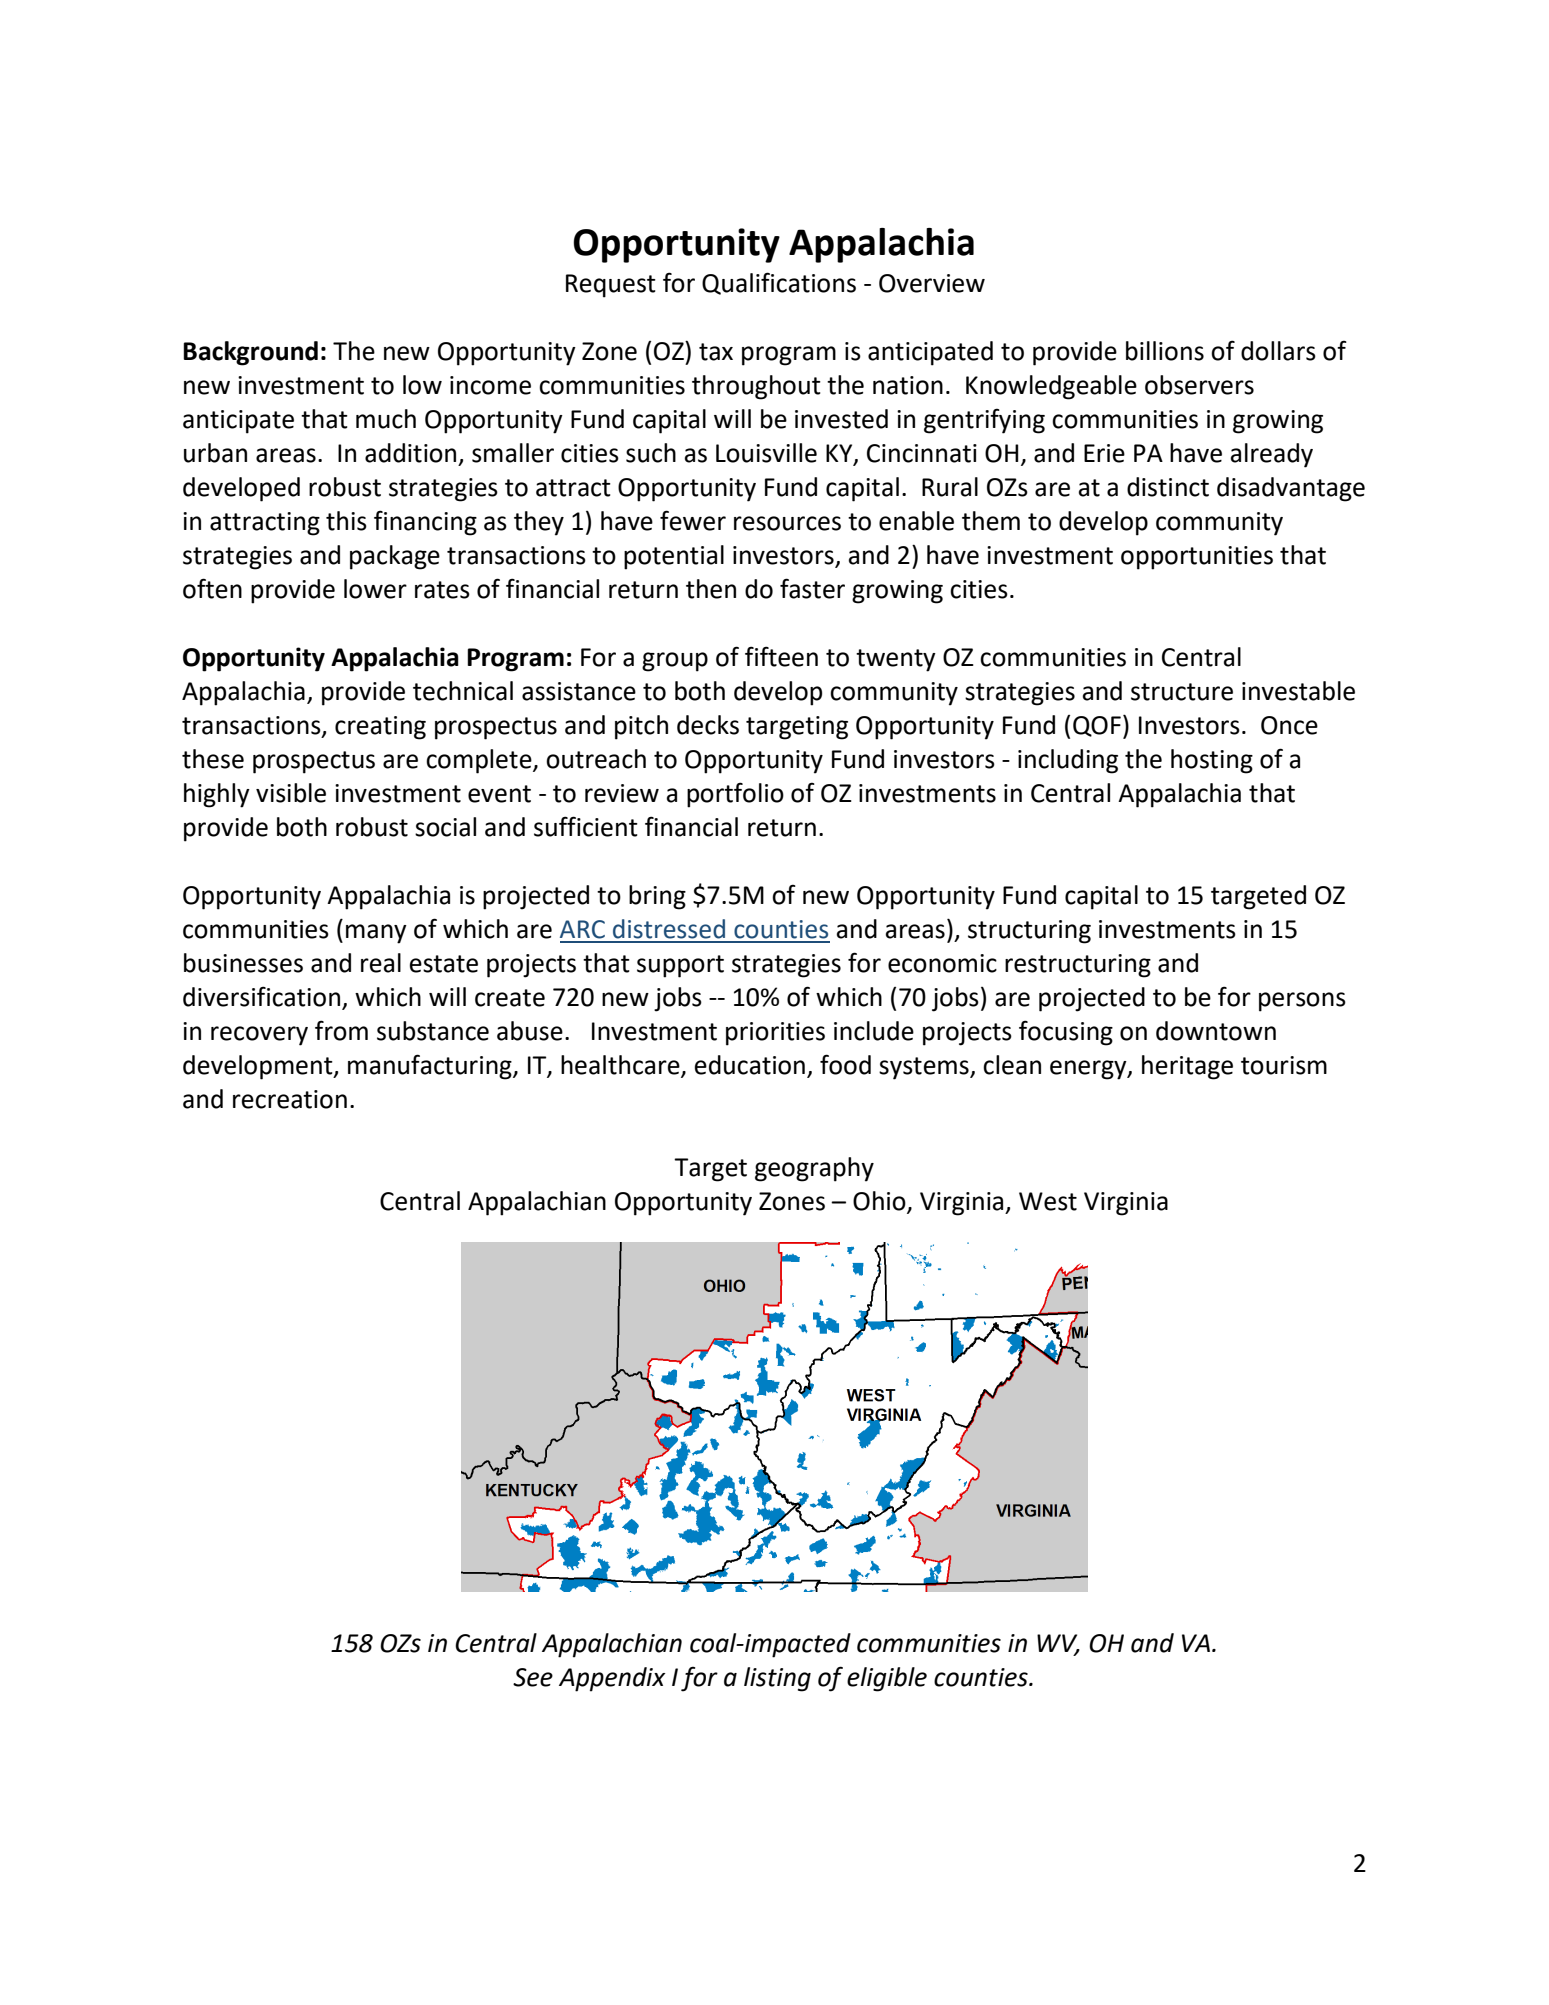 The width and height of the document is (1549, 2005). Describe the element at coordinates (1165, 351) in the document. I see `billions` at that location.
